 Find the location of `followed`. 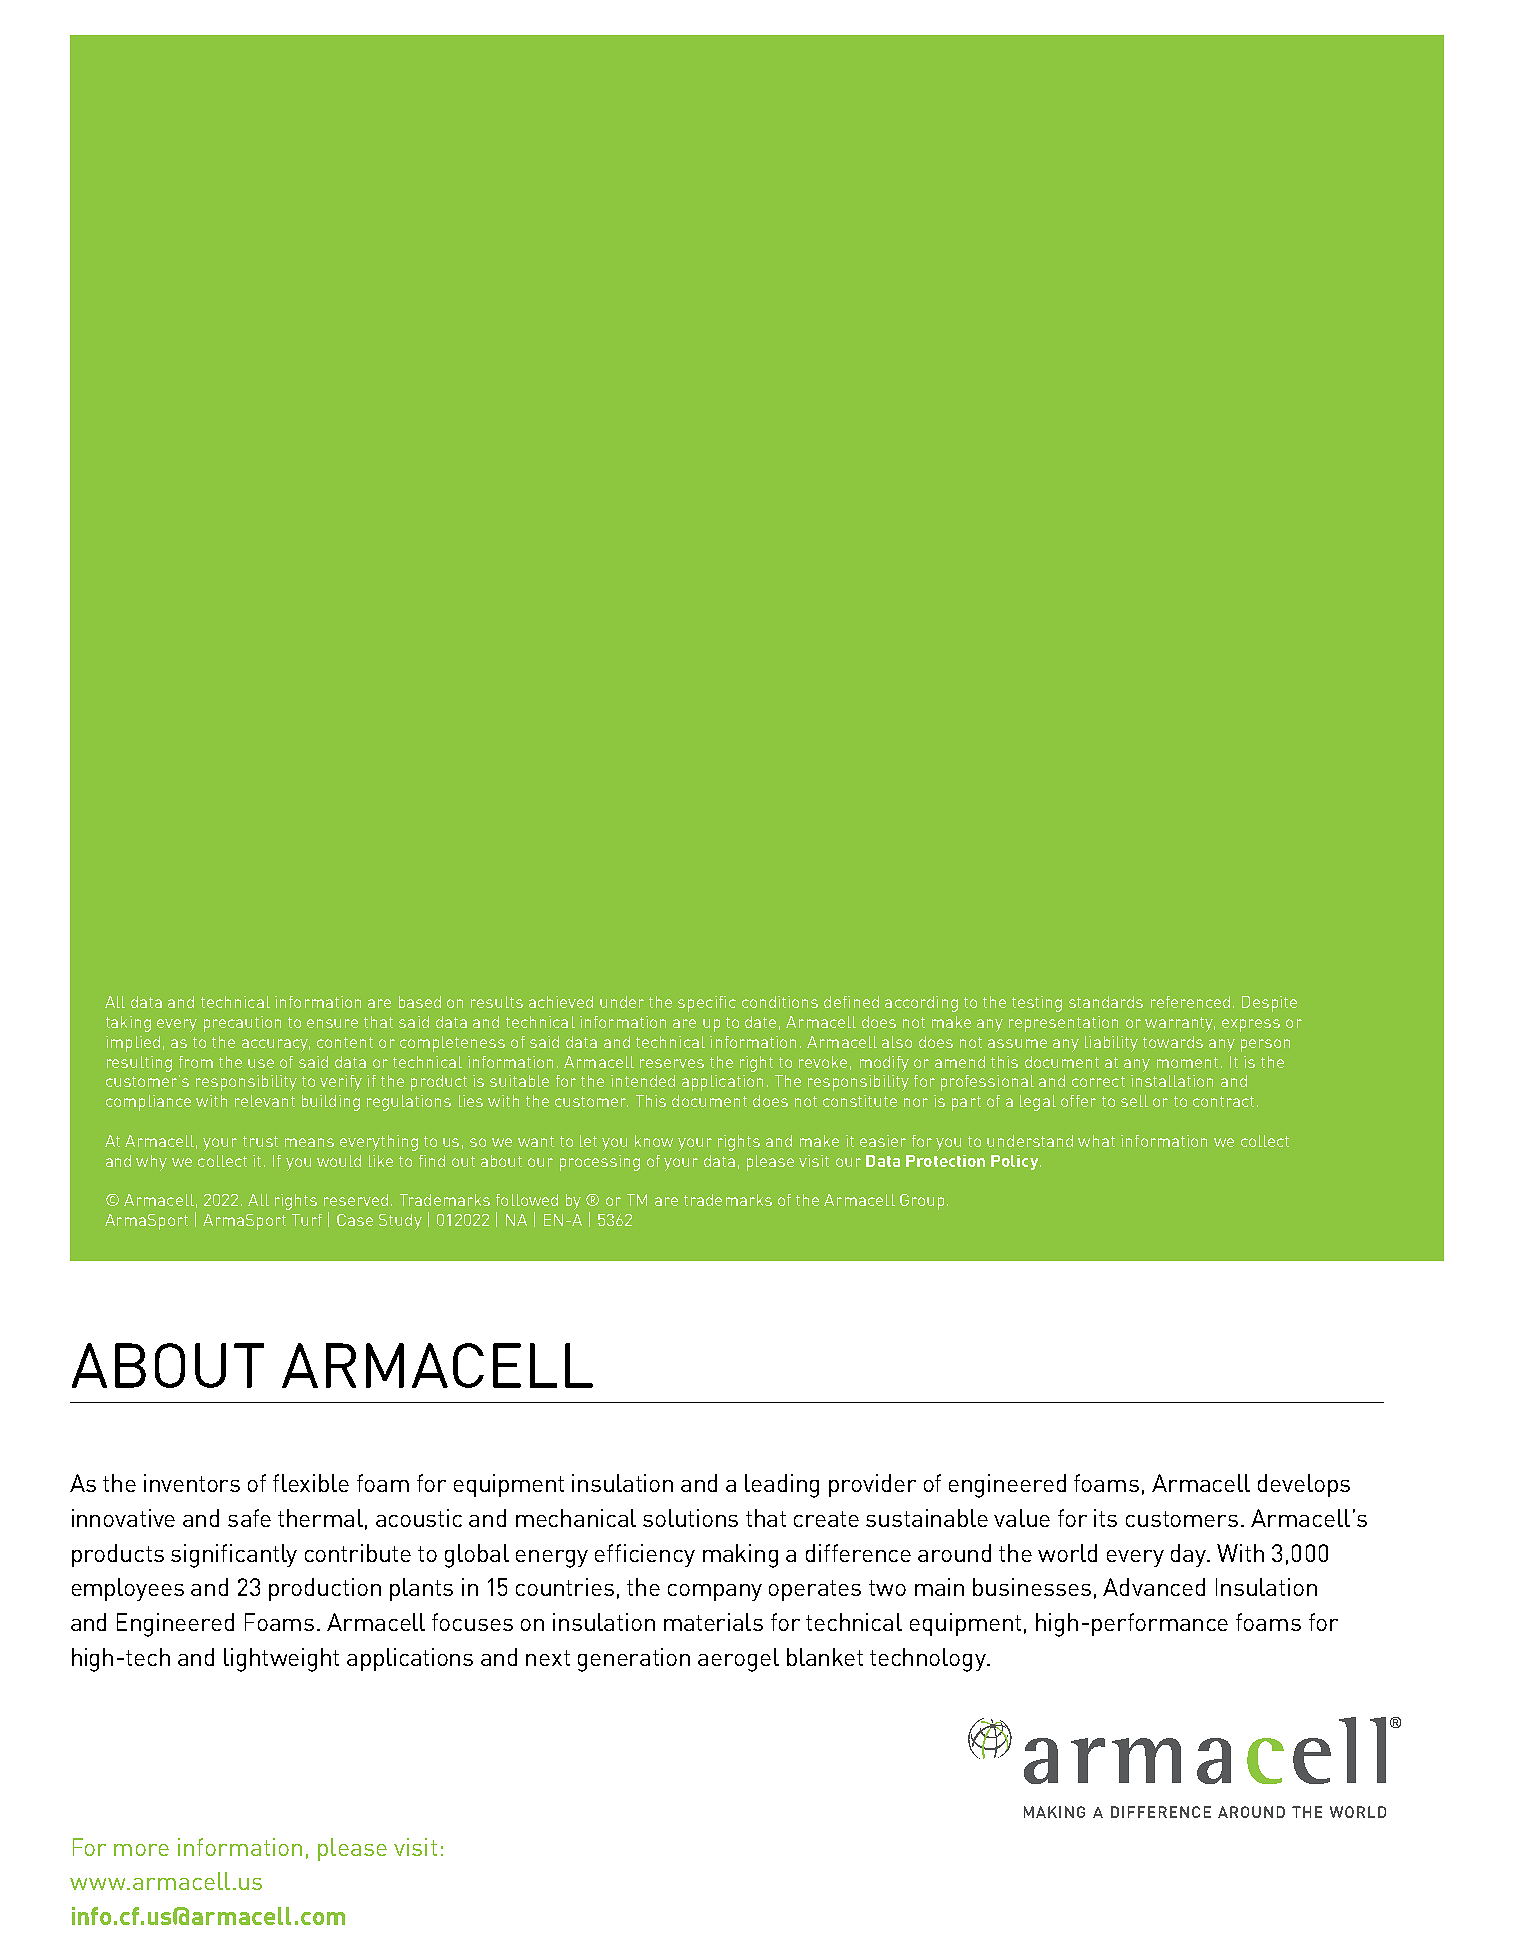

followed is located at coordinates (527, 1200).
